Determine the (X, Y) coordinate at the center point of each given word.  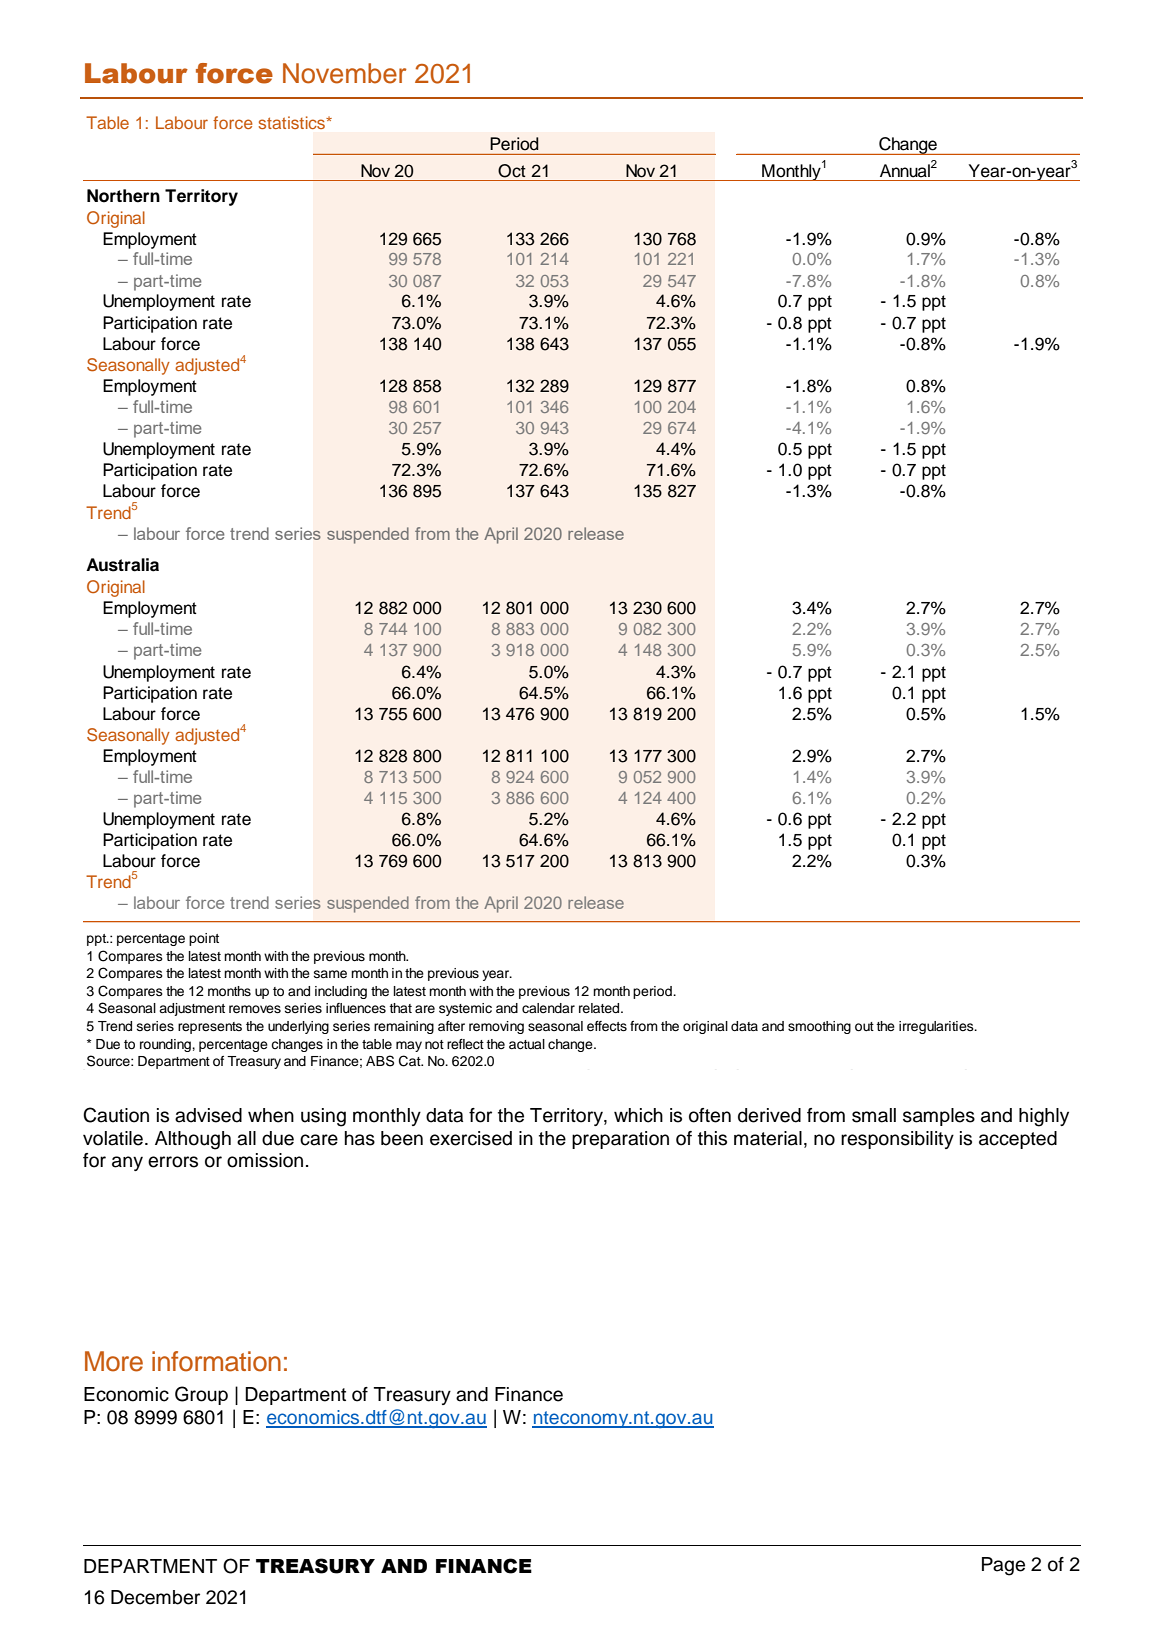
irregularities (937, 1027)
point (204, 939)
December (155, 1597)
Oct (512, 171)
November (345, 73)
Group (201, 1395)
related (600, 1008)
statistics (293, 122)
